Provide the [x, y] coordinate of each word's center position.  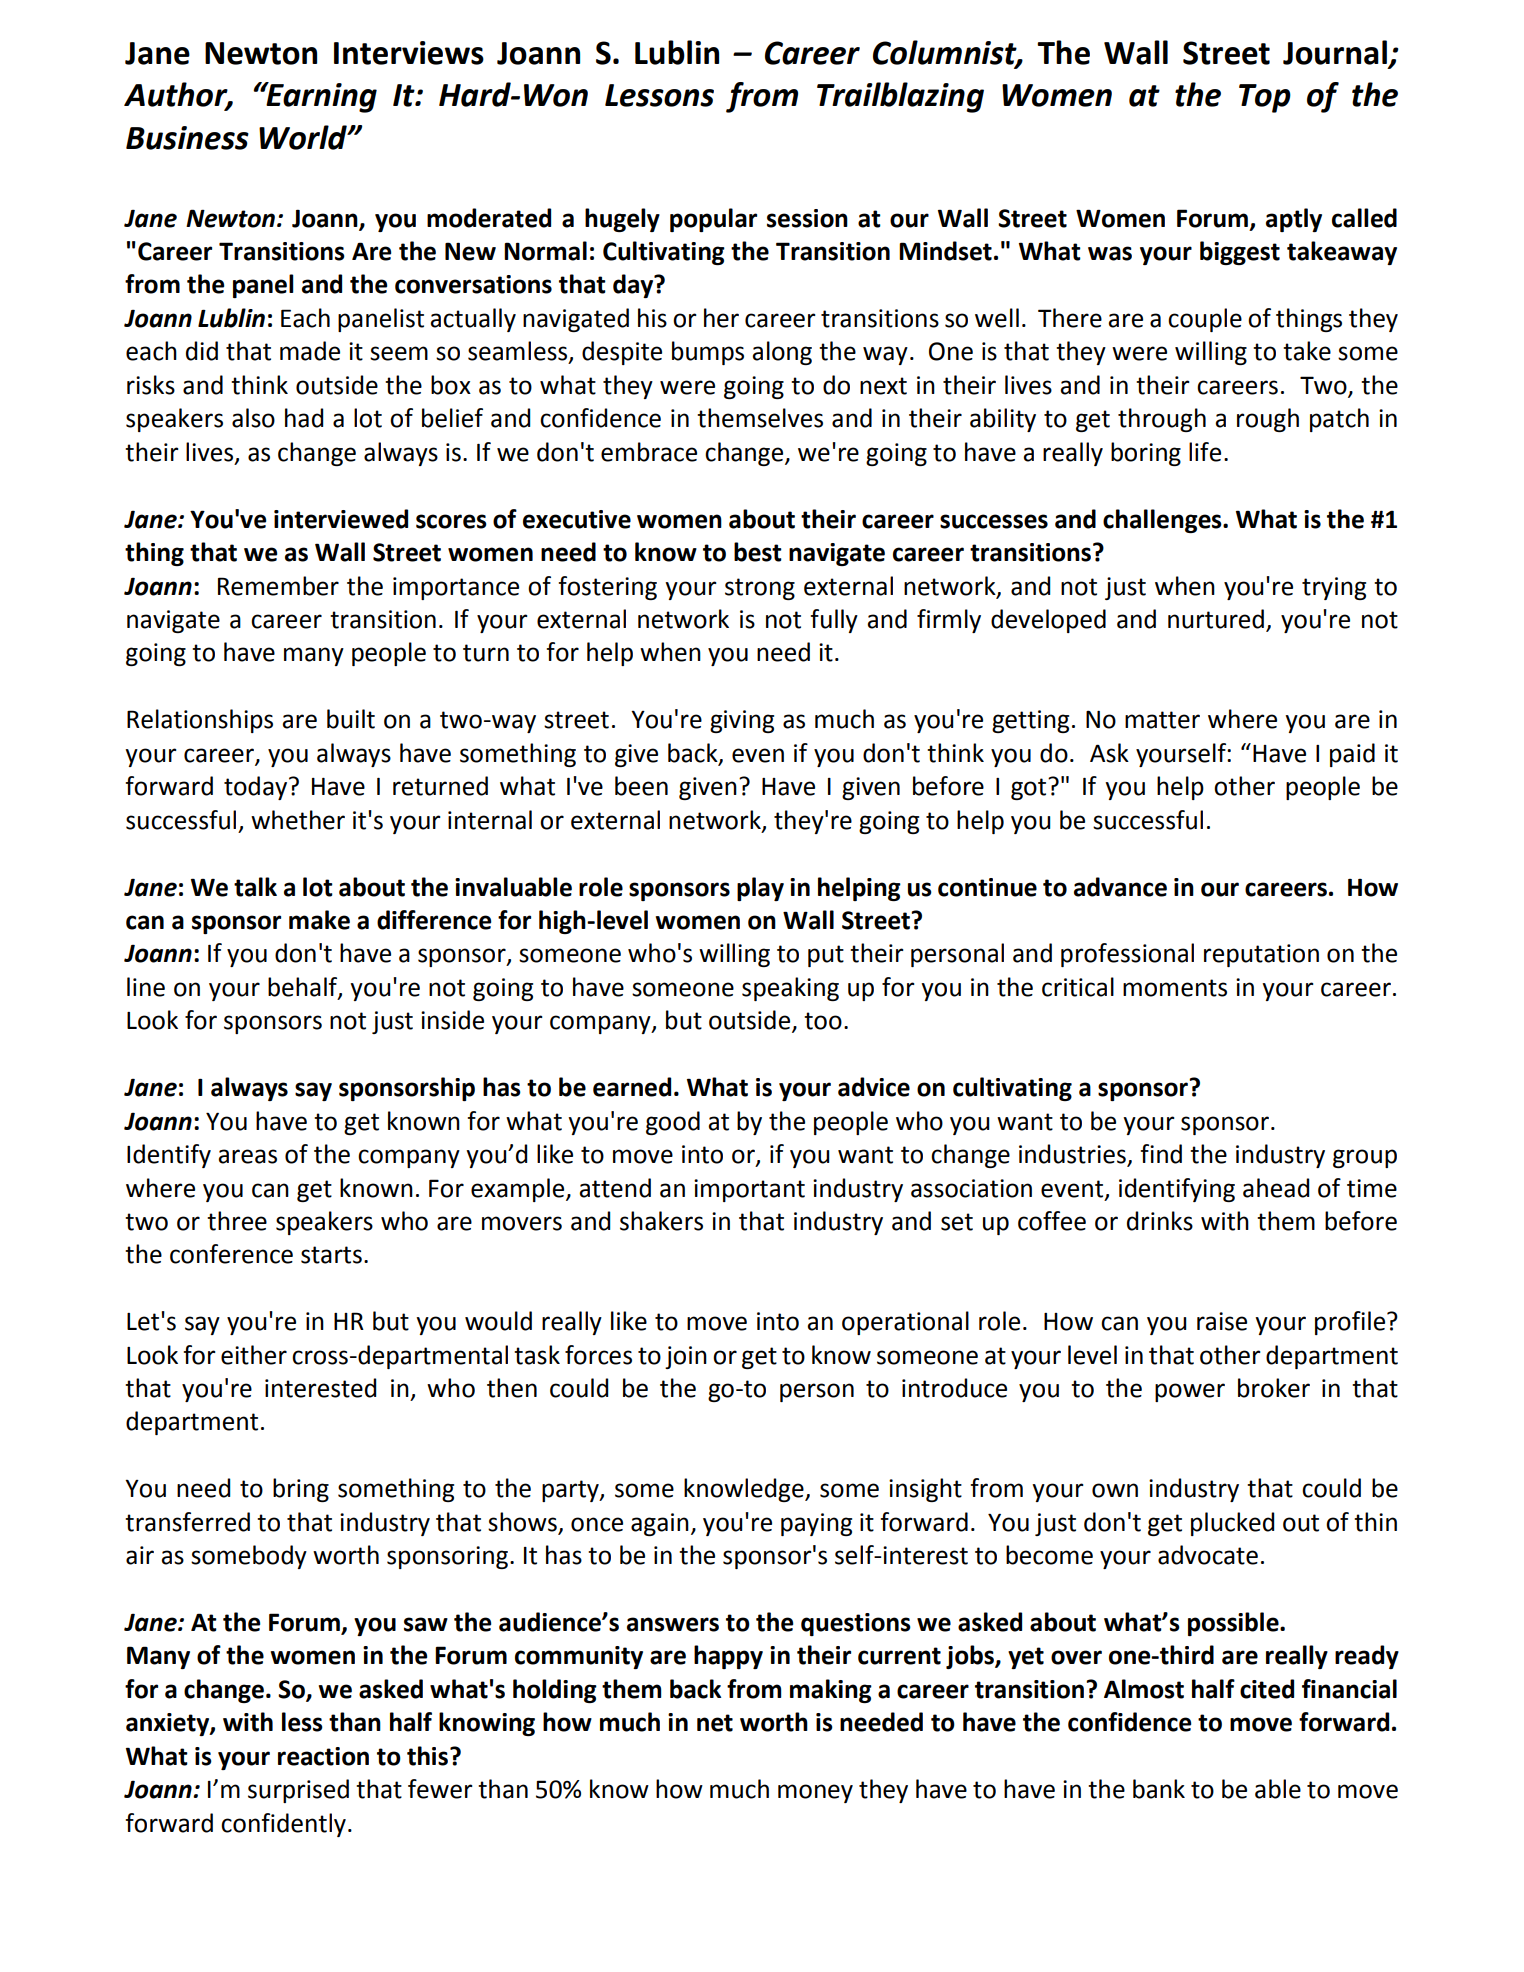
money [815, 1793]
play [760, 889]
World [304, 137]
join [686, 1357]
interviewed [341, 519]
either [254, 1355]
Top [1265, 98]
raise [1222, 1321]
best [758, 552]
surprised [298, 1791]
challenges [1163, 521]
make [319, 920]
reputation [1261, 955]
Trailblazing [900, 97]
